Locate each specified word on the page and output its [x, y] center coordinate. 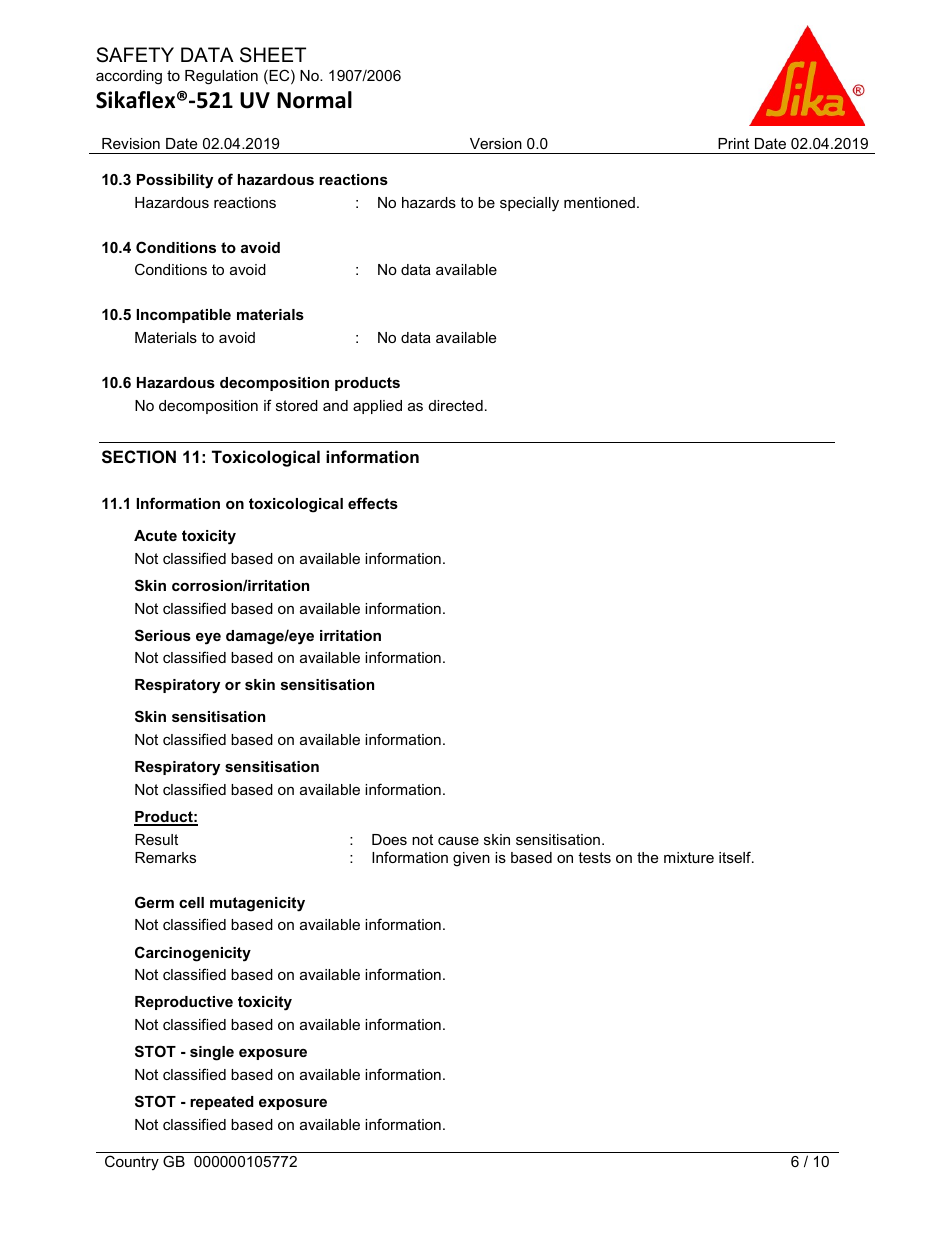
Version [496, 143]
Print [733, 143]
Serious [163, 635]
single [212, 1053]
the [647, 857]
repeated [222, 1103]
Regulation [221, 77]
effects [373, 503]
